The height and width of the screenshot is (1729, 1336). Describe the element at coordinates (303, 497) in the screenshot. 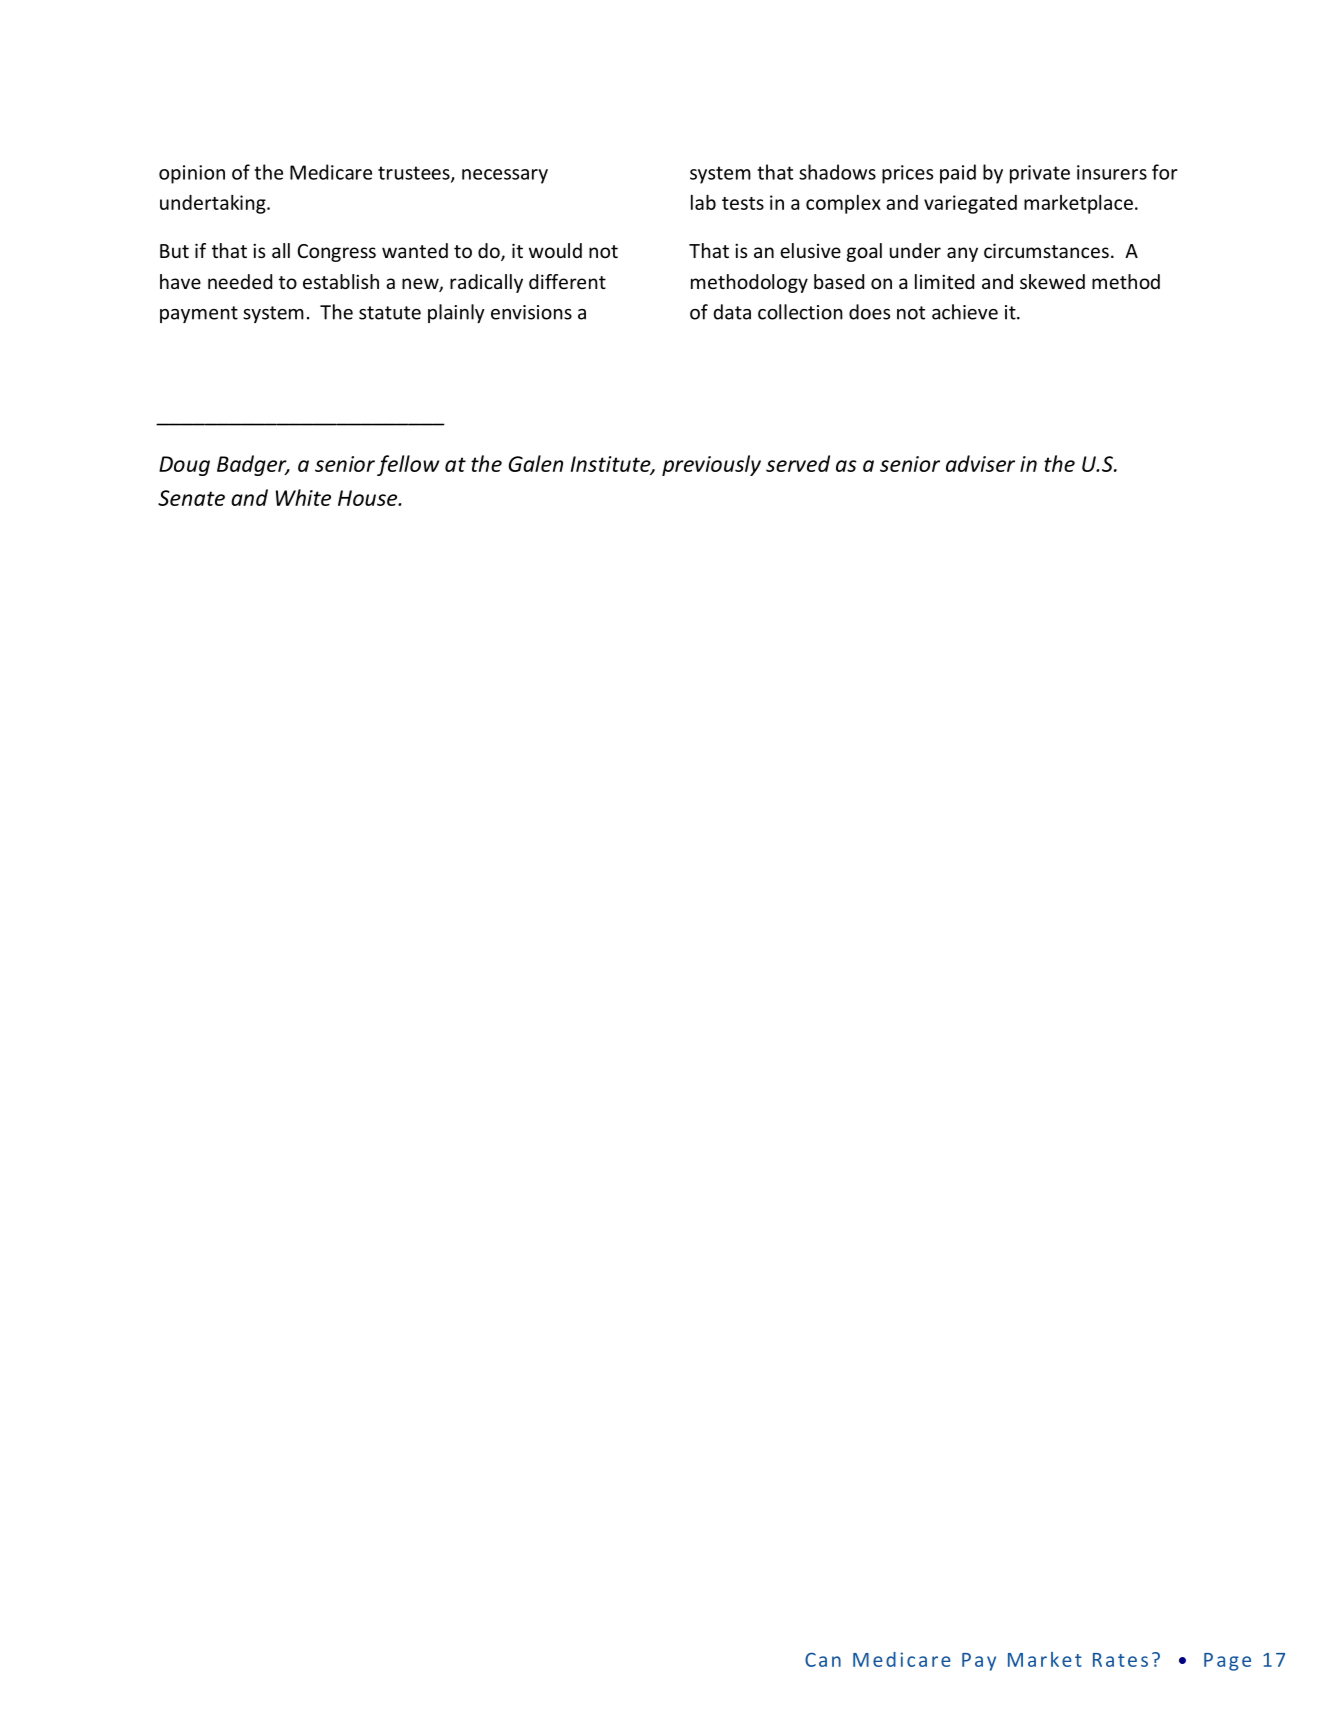

I see `White` at that location.
